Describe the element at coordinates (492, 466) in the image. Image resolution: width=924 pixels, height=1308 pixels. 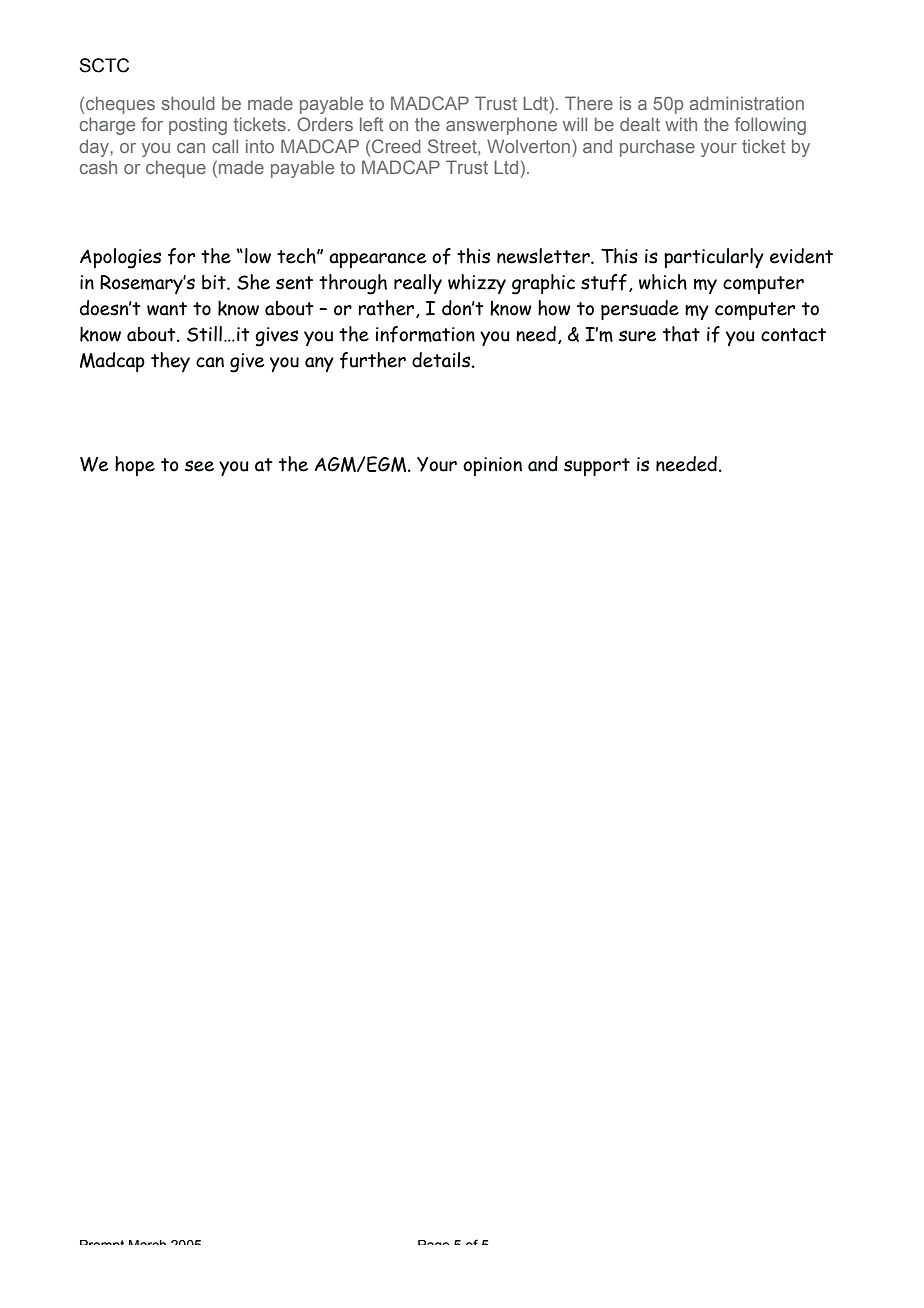
I see `opinion` at that location.
